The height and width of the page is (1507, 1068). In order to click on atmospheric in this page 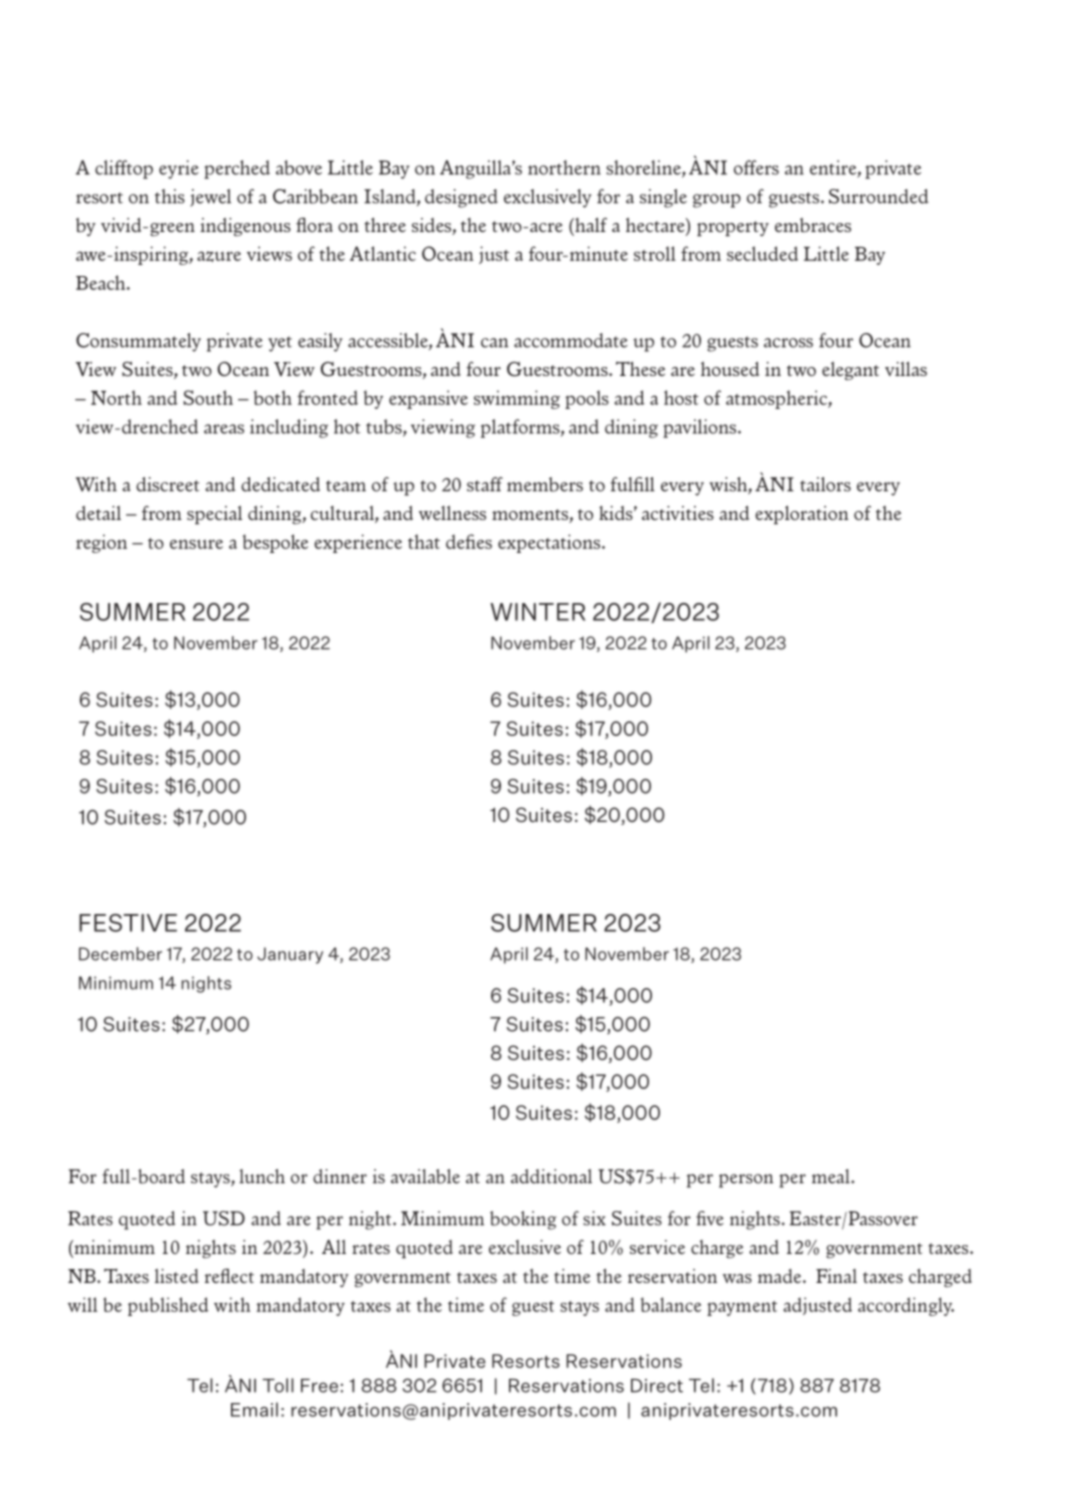, I will do `click(777, 399)`.
